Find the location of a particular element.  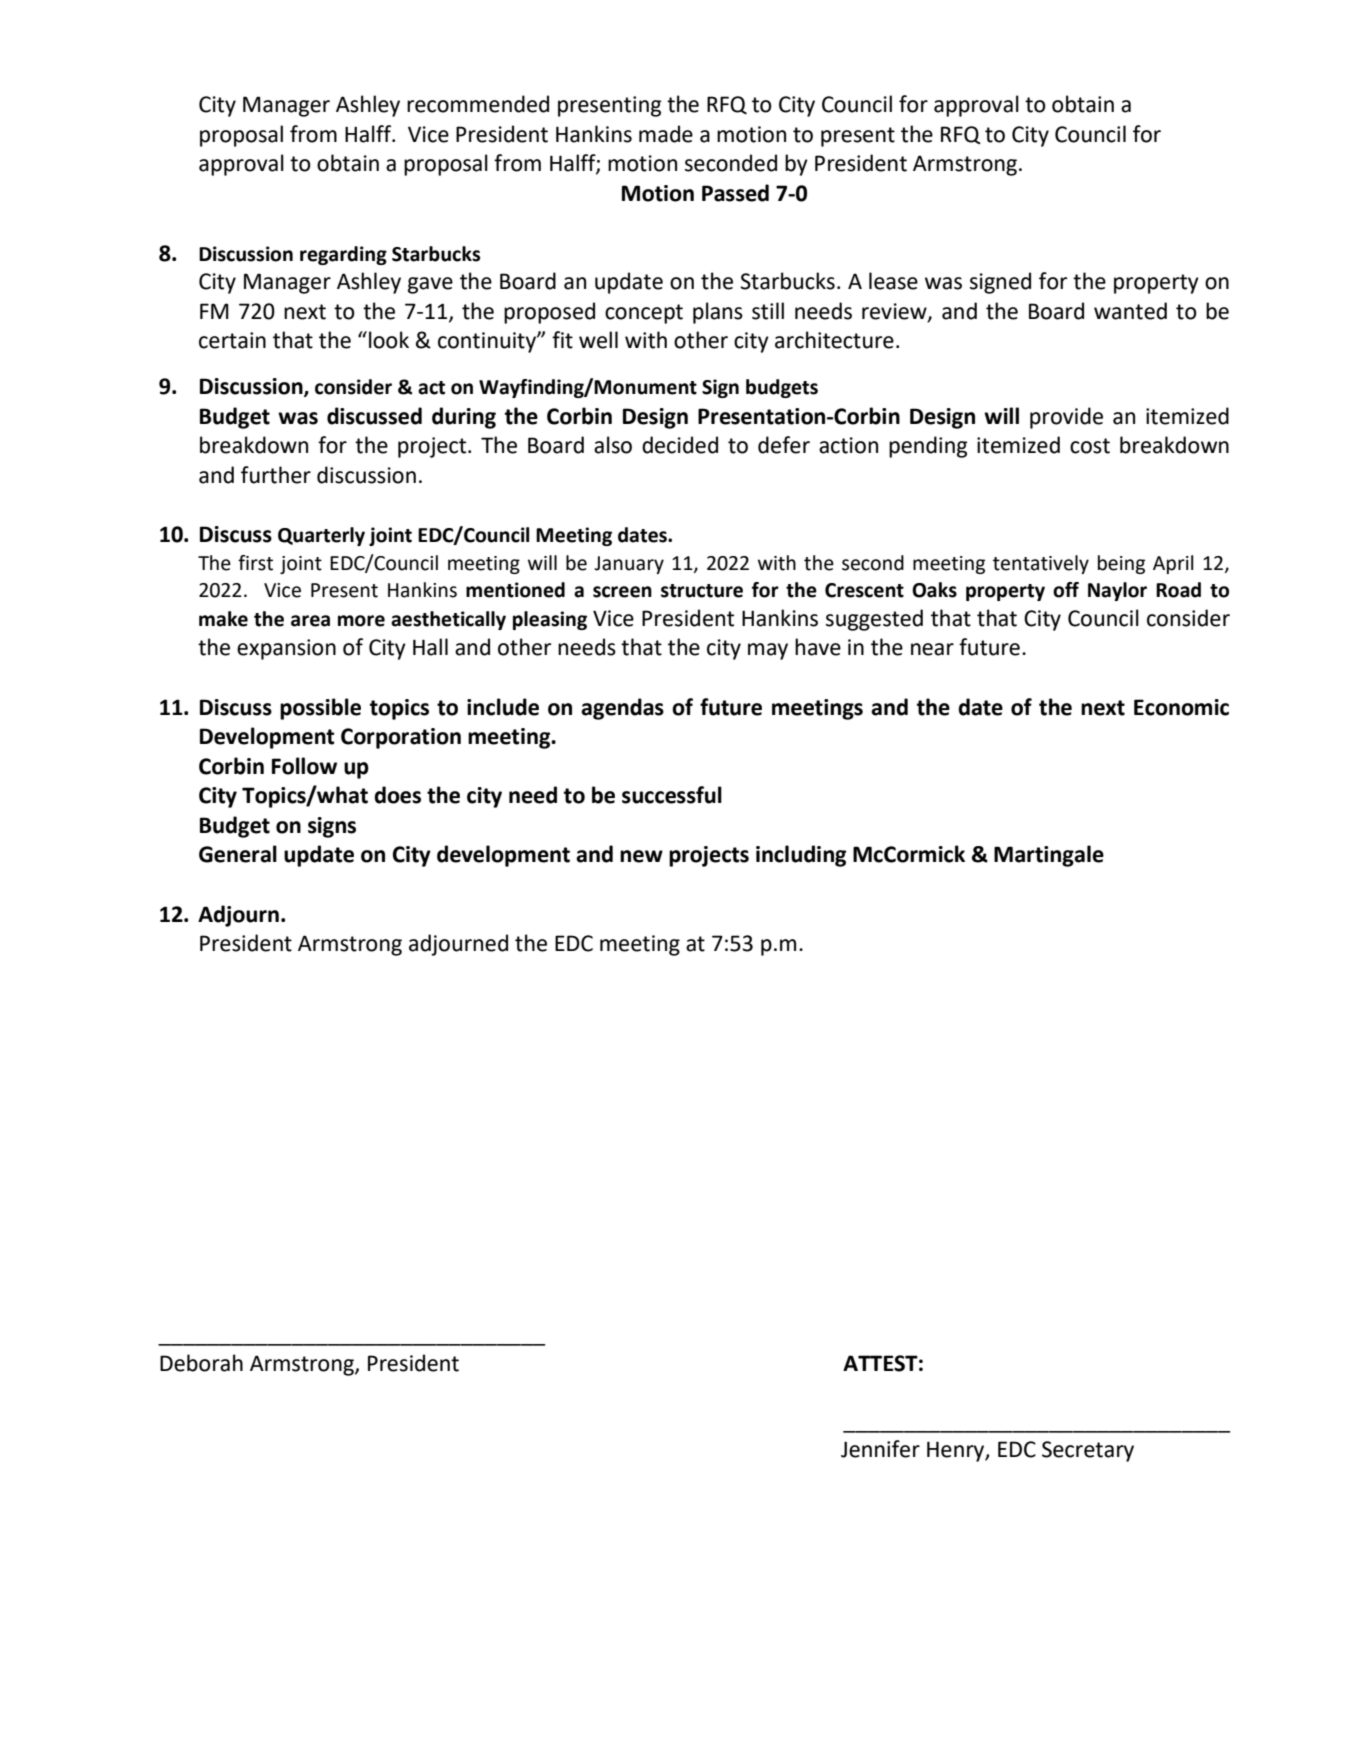

wanted is located at coordinates (1130, 311).
